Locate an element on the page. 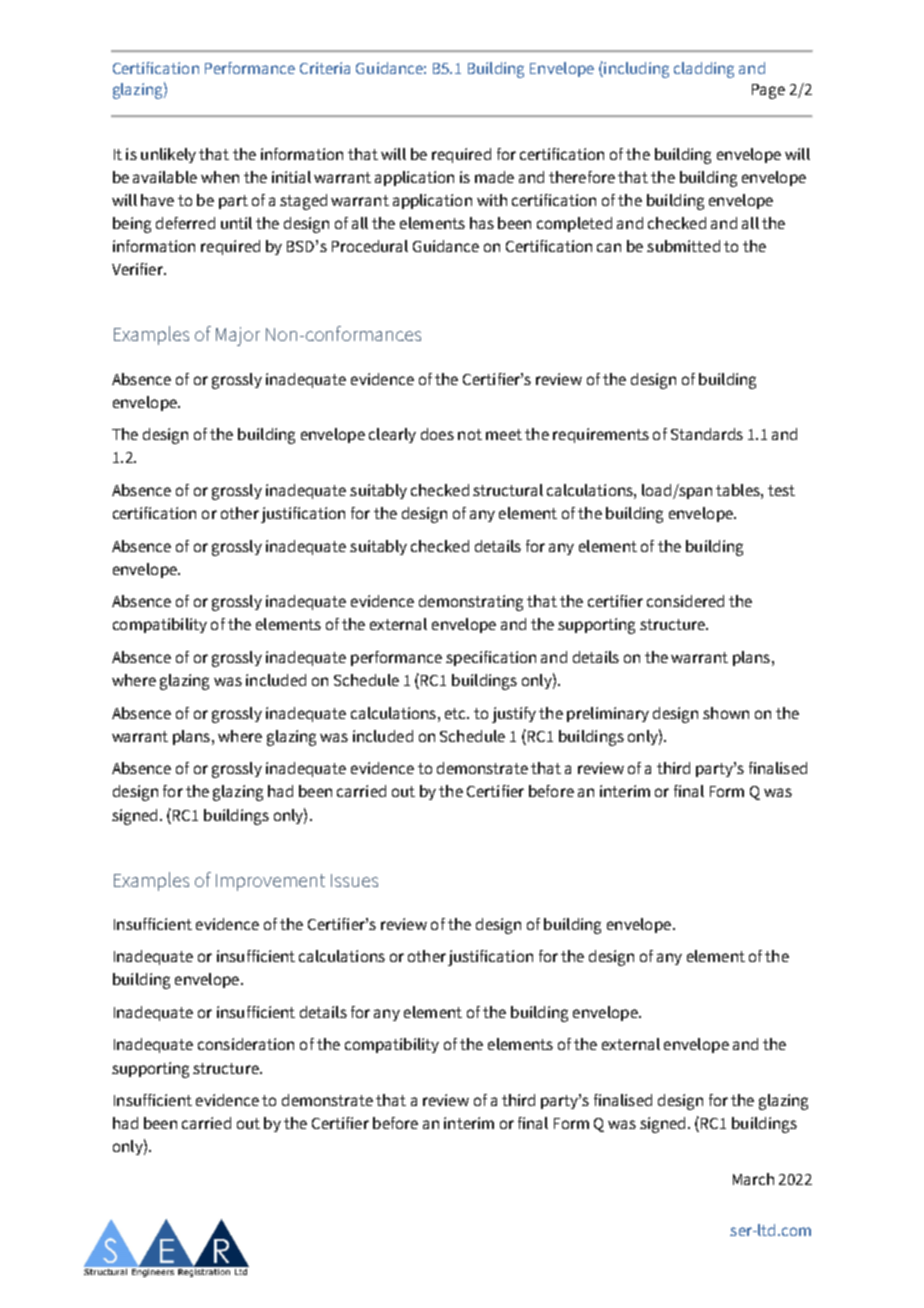 The image size is (924, 1308). consideration is located at coordinates (246, 1044).
